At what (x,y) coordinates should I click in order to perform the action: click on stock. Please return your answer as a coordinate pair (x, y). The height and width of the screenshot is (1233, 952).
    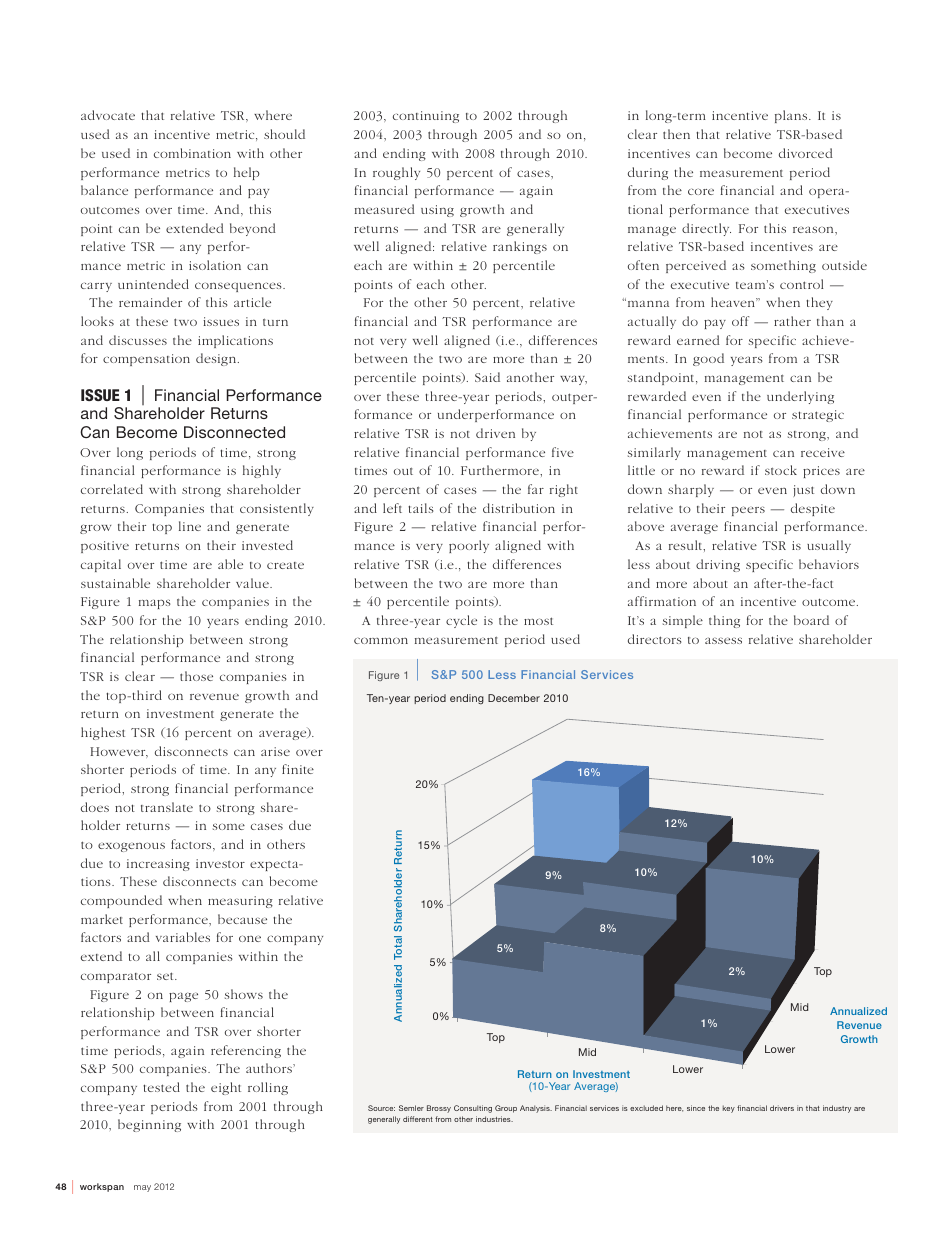
    Looking at the image, I should click on (781, 470).
